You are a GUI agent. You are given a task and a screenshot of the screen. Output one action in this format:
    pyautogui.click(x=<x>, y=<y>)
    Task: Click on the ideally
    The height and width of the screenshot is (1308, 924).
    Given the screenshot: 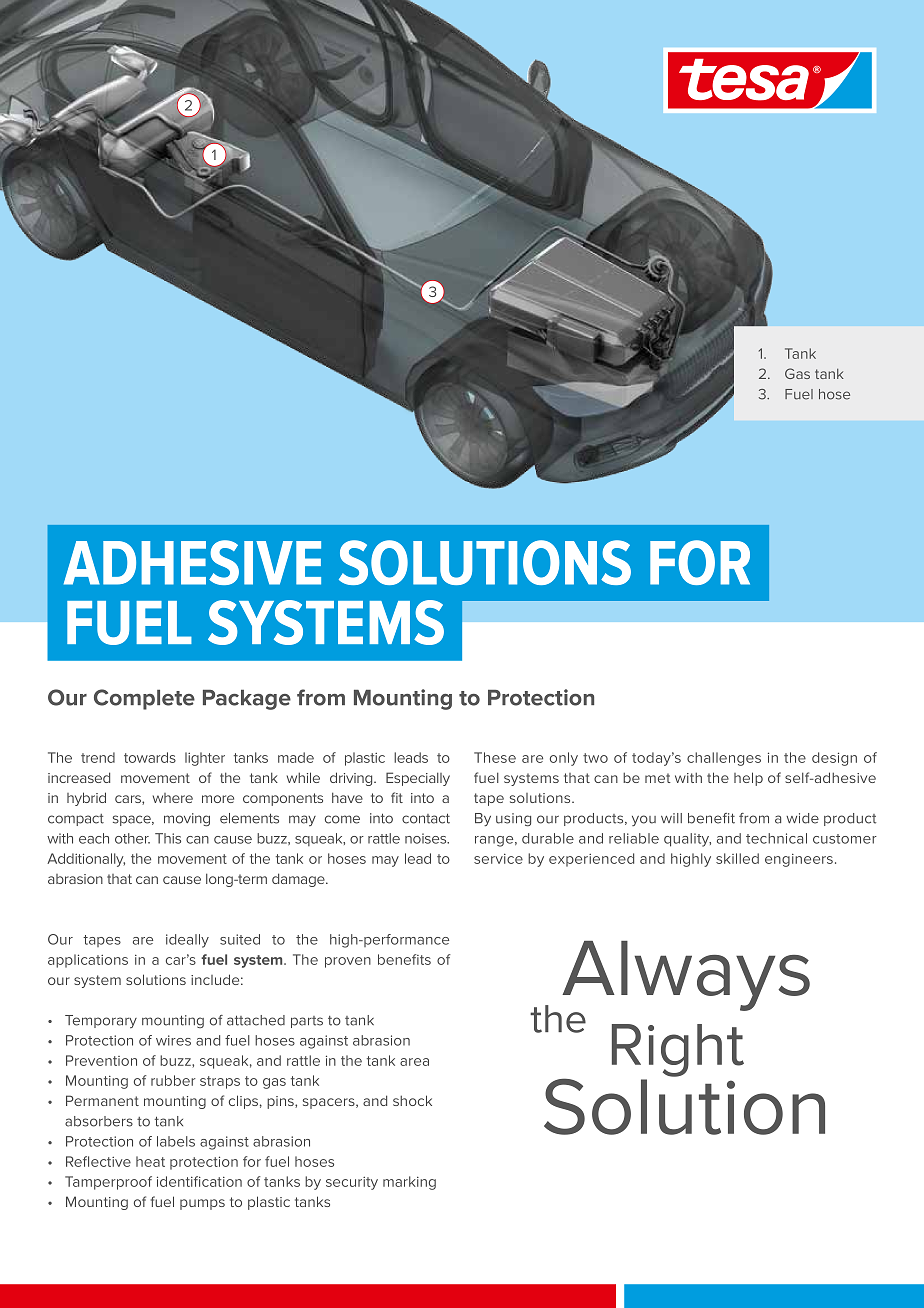 What is the action you would take?
    pyautogui.click(x=187, y=941)
